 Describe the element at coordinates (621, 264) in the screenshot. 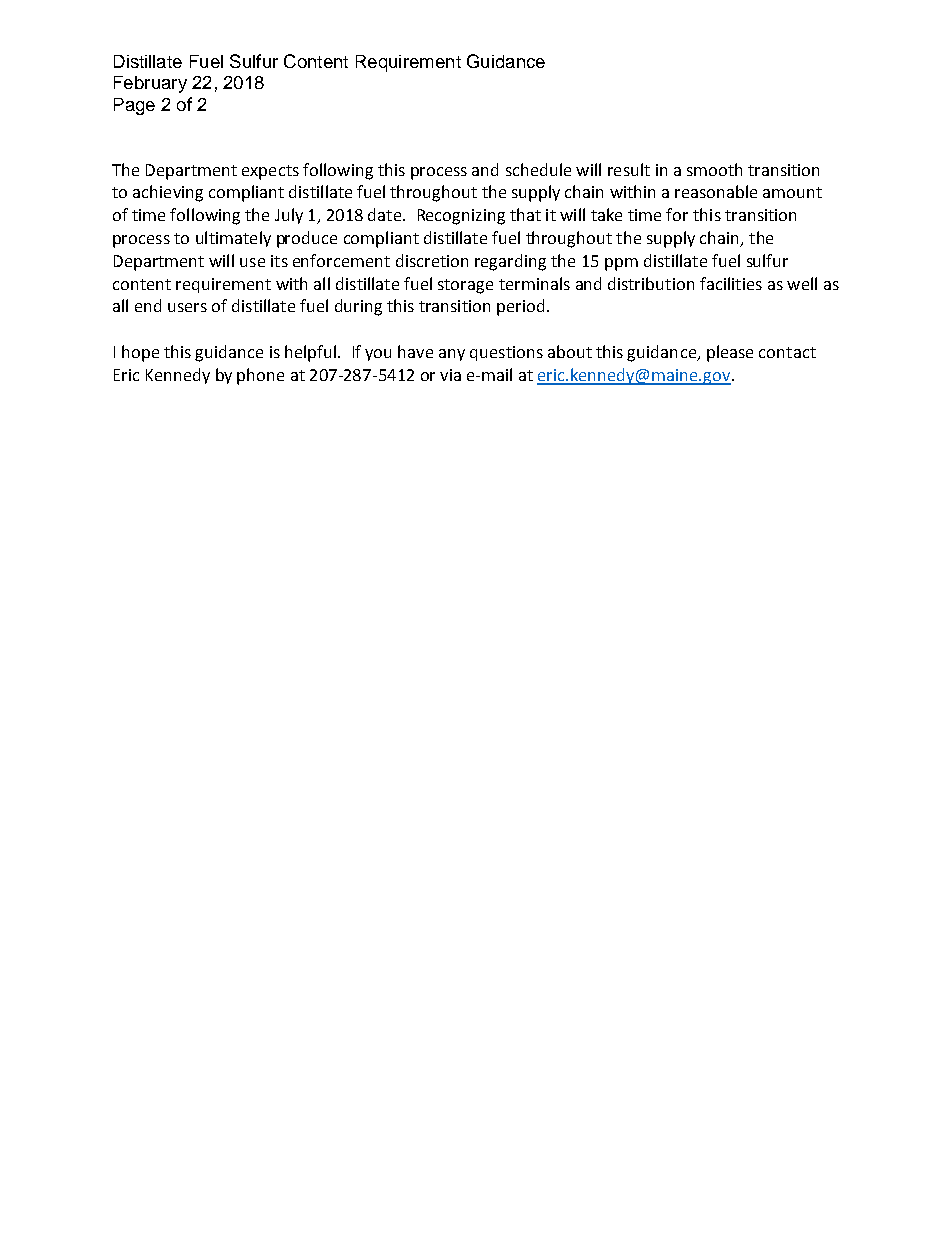

I see `ppm` at that location.
